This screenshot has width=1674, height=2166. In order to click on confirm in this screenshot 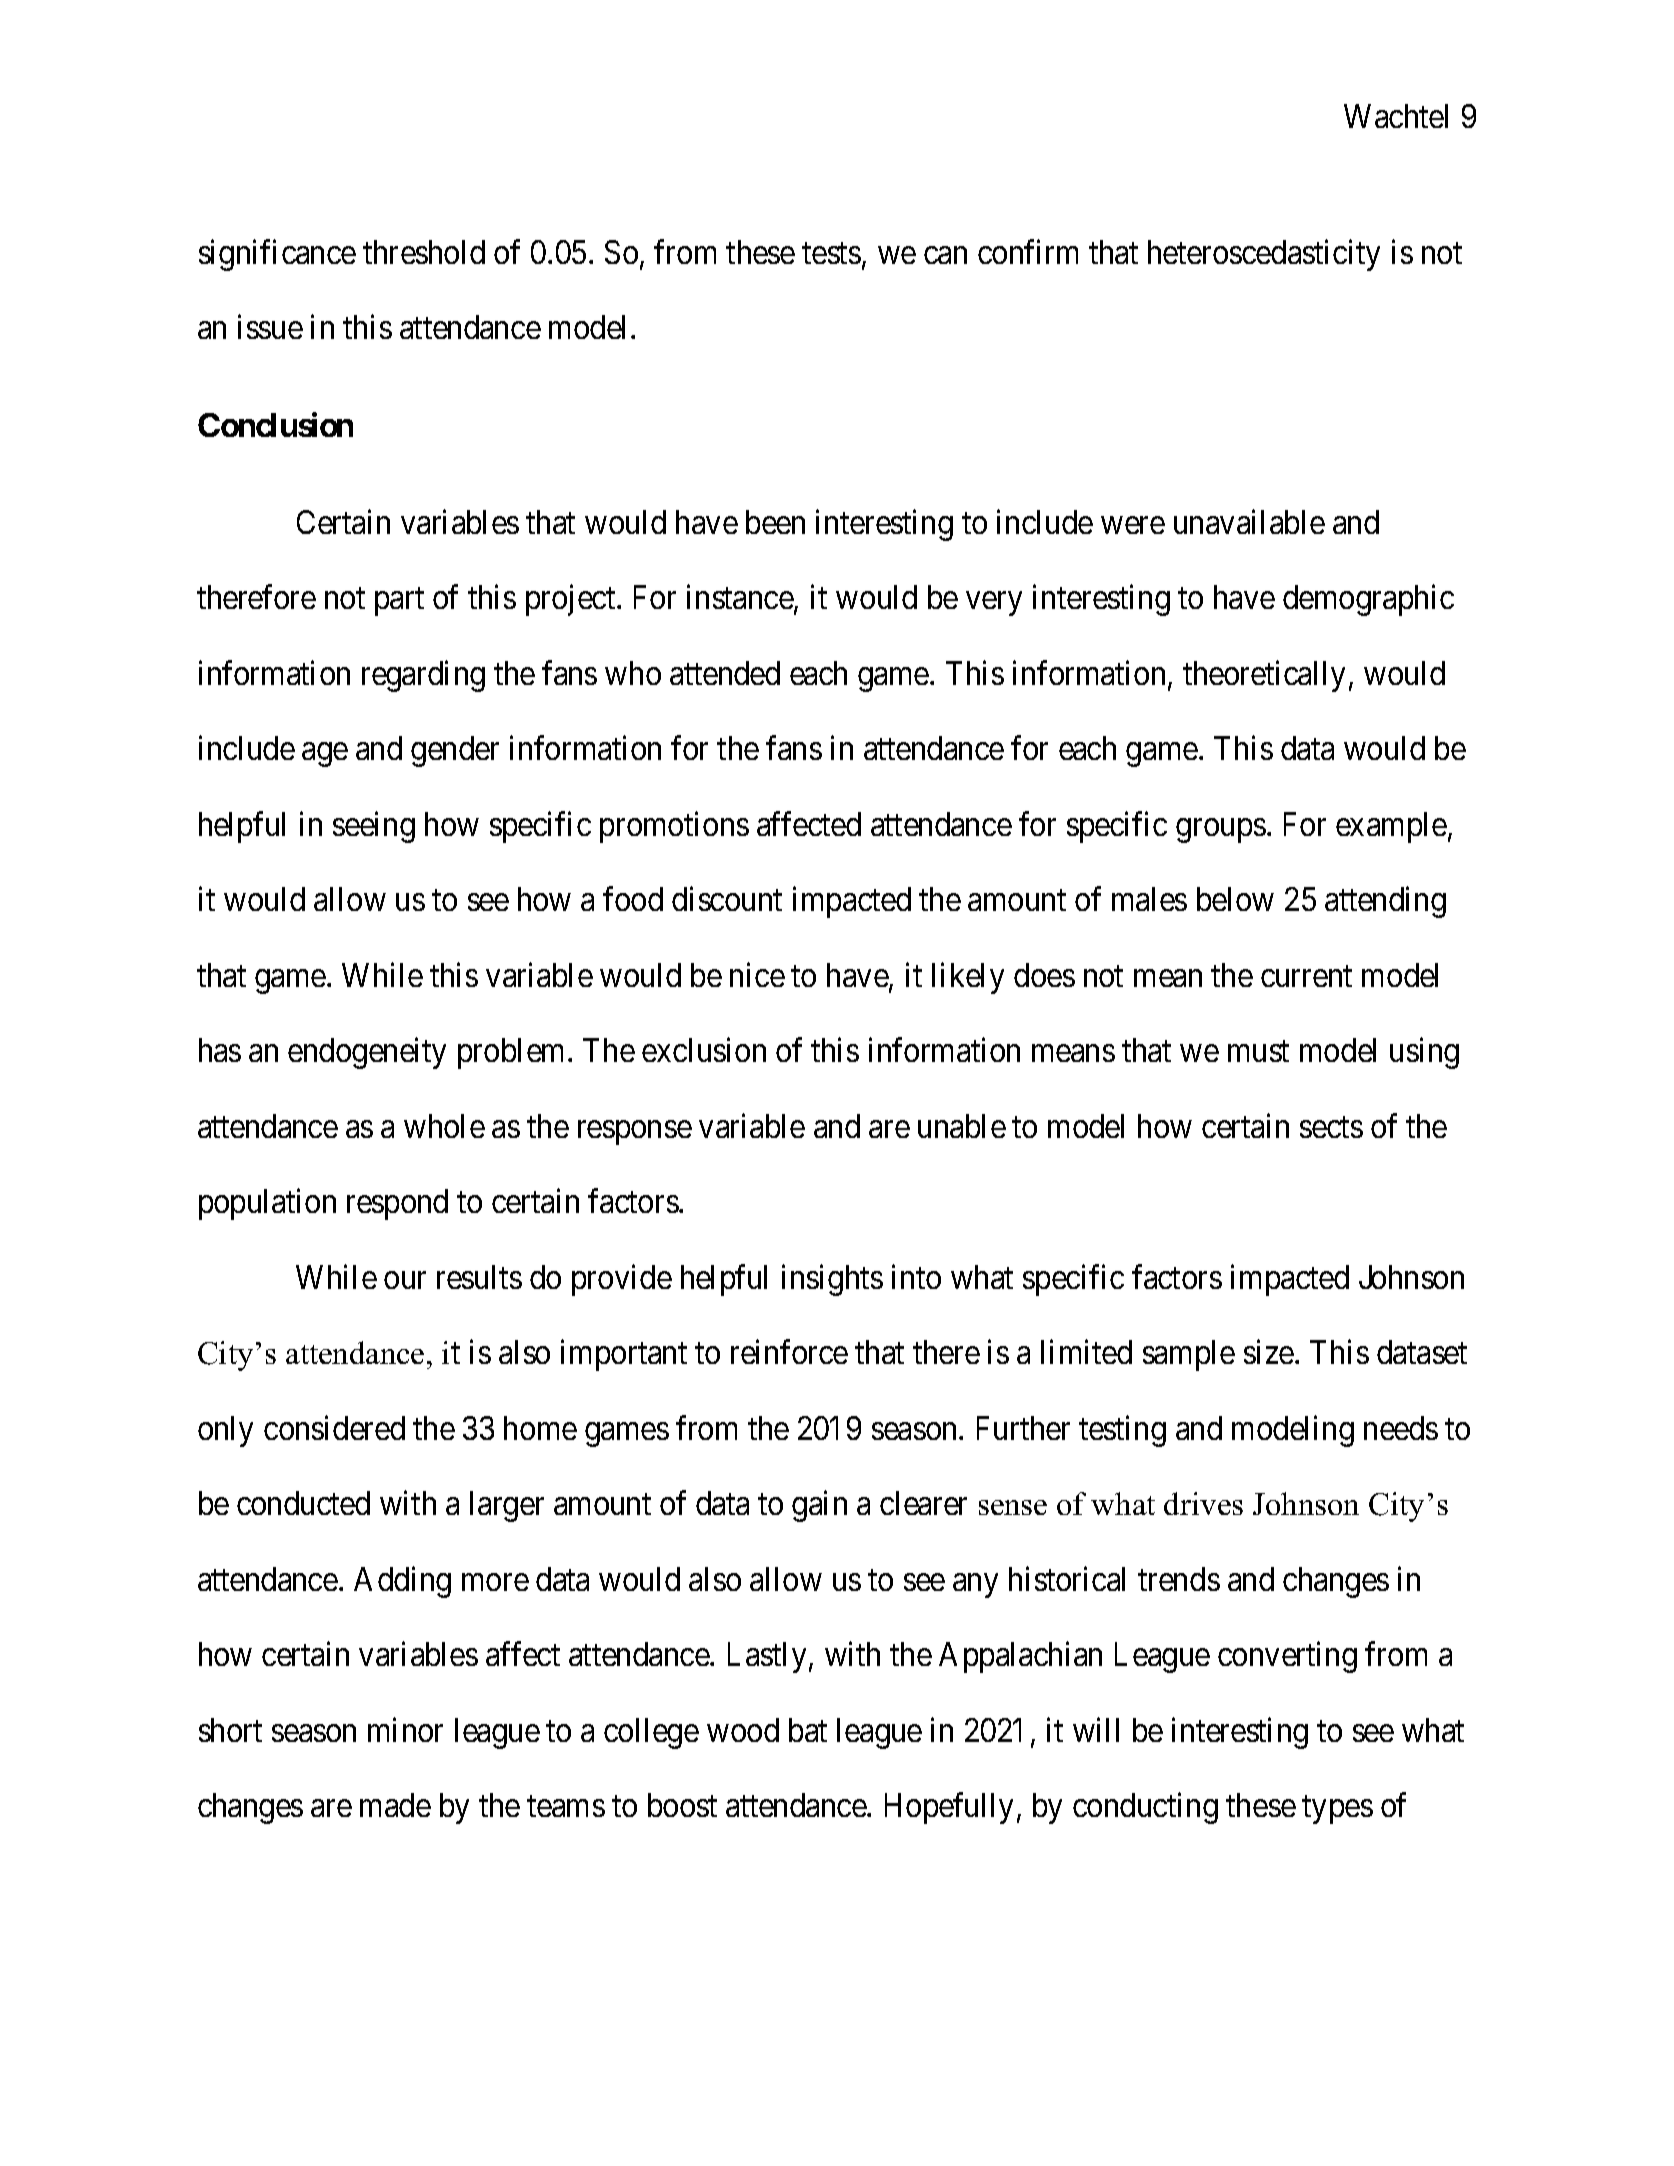, I will do `click(1028, 251)`.
